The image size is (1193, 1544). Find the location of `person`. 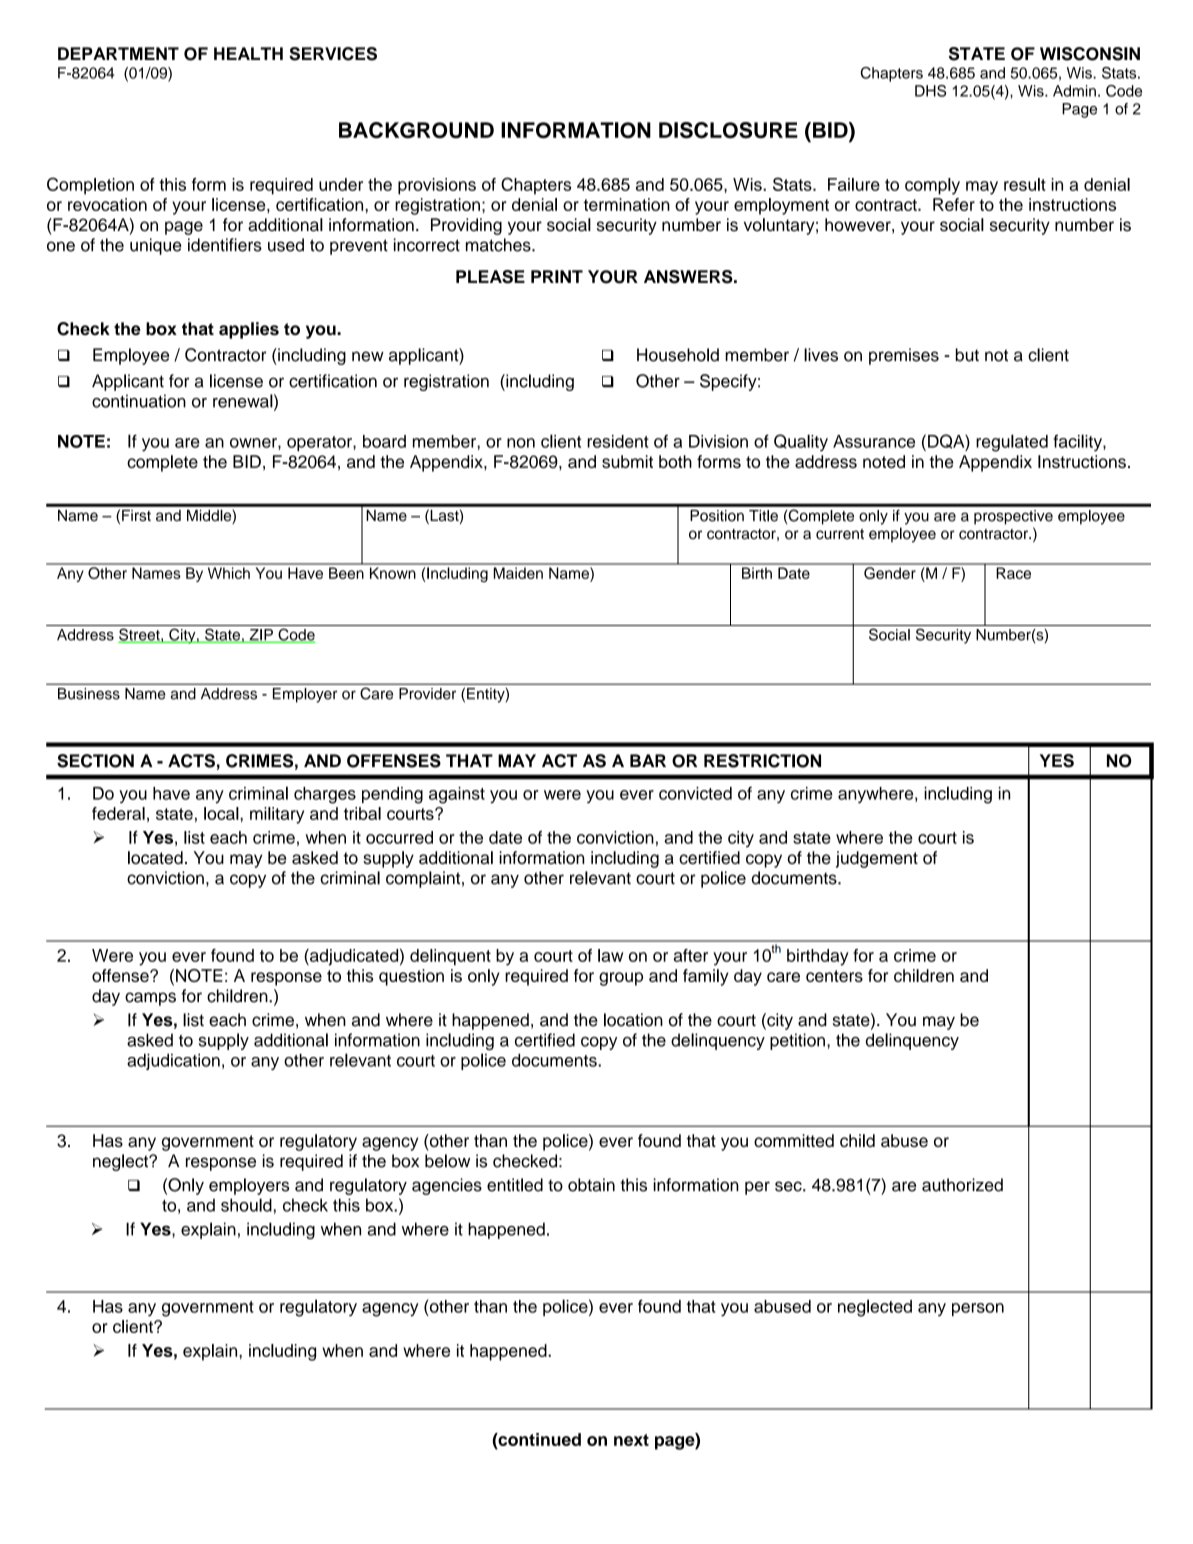

person is located at coordinates (978, 1309).
